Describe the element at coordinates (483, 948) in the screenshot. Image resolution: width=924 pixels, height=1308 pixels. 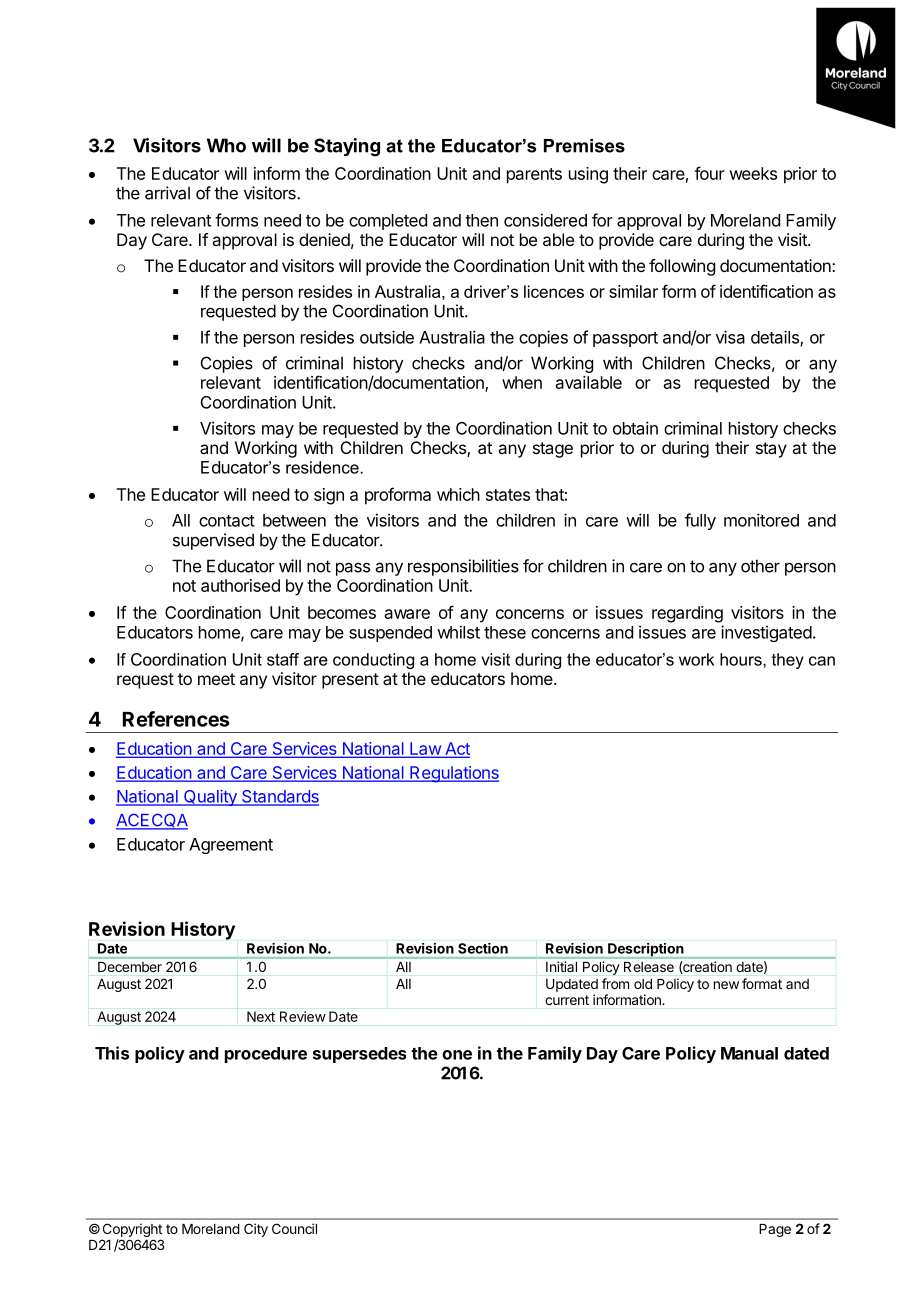
I see `Section` at that location.
